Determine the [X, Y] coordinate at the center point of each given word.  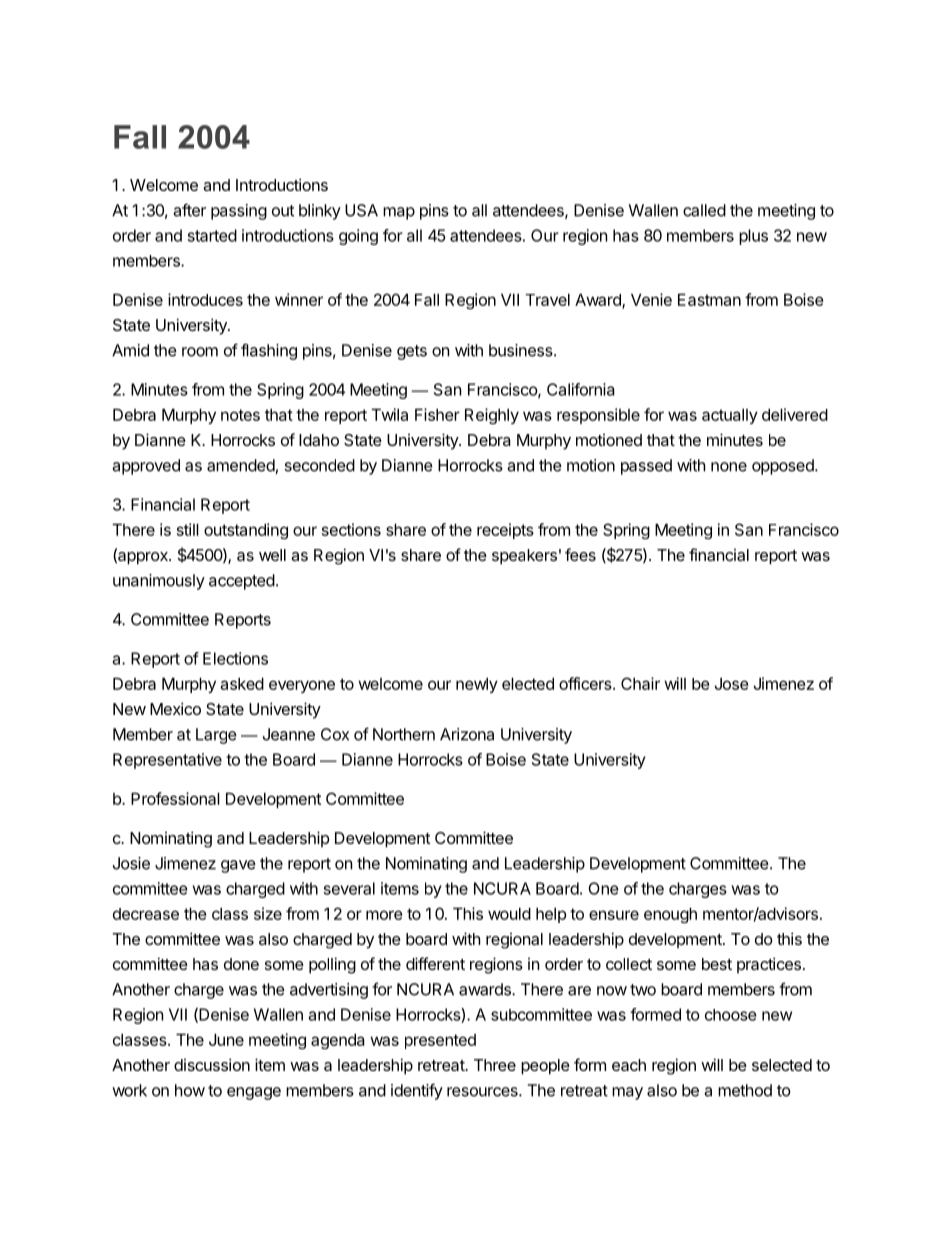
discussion [212, 1064]
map [399, 213]
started [212, 235]
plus [753, 237]
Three [495, 1065]
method [745, 1090]
